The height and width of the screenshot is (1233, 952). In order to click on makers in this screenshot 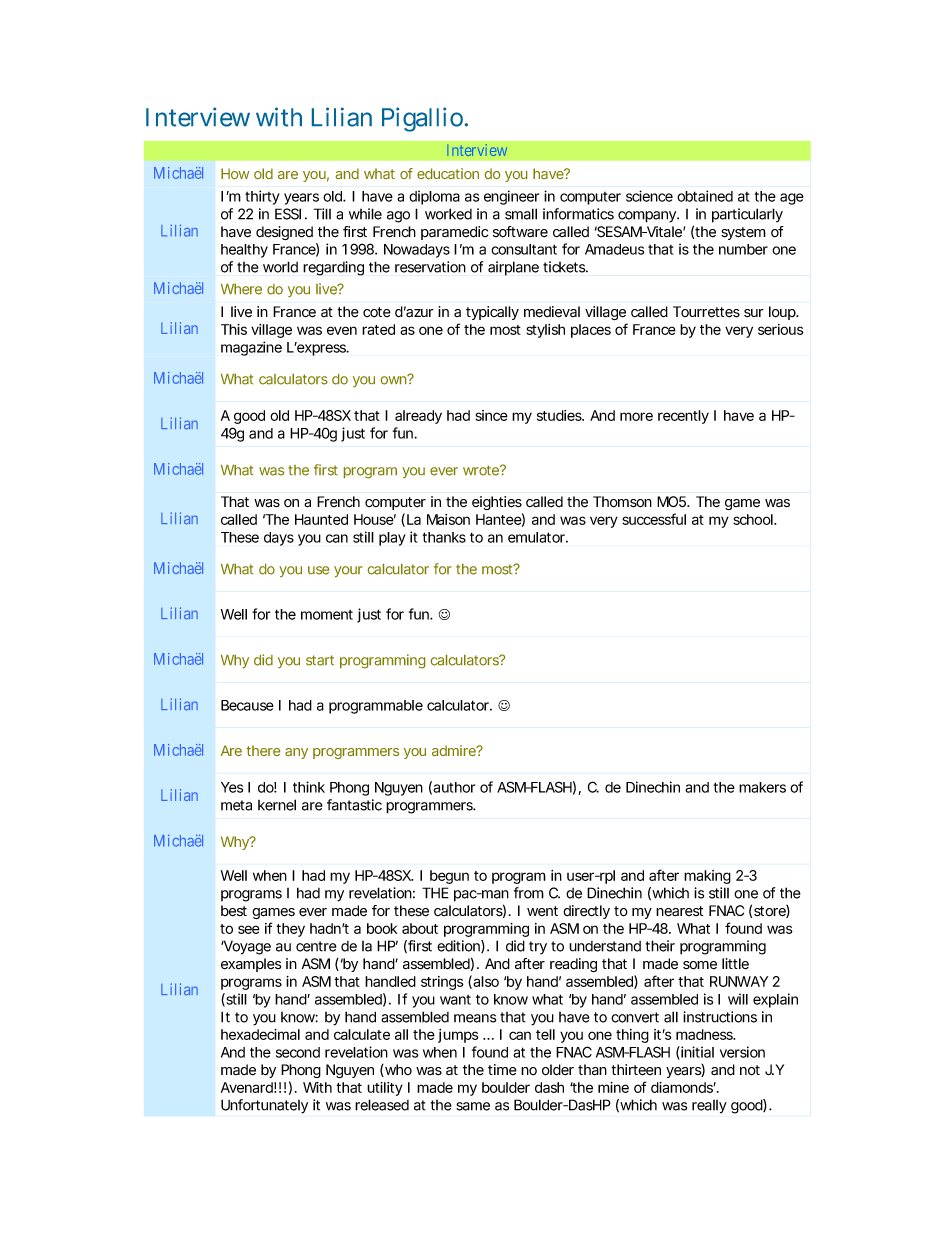, I will do `click(762, 787)`.
